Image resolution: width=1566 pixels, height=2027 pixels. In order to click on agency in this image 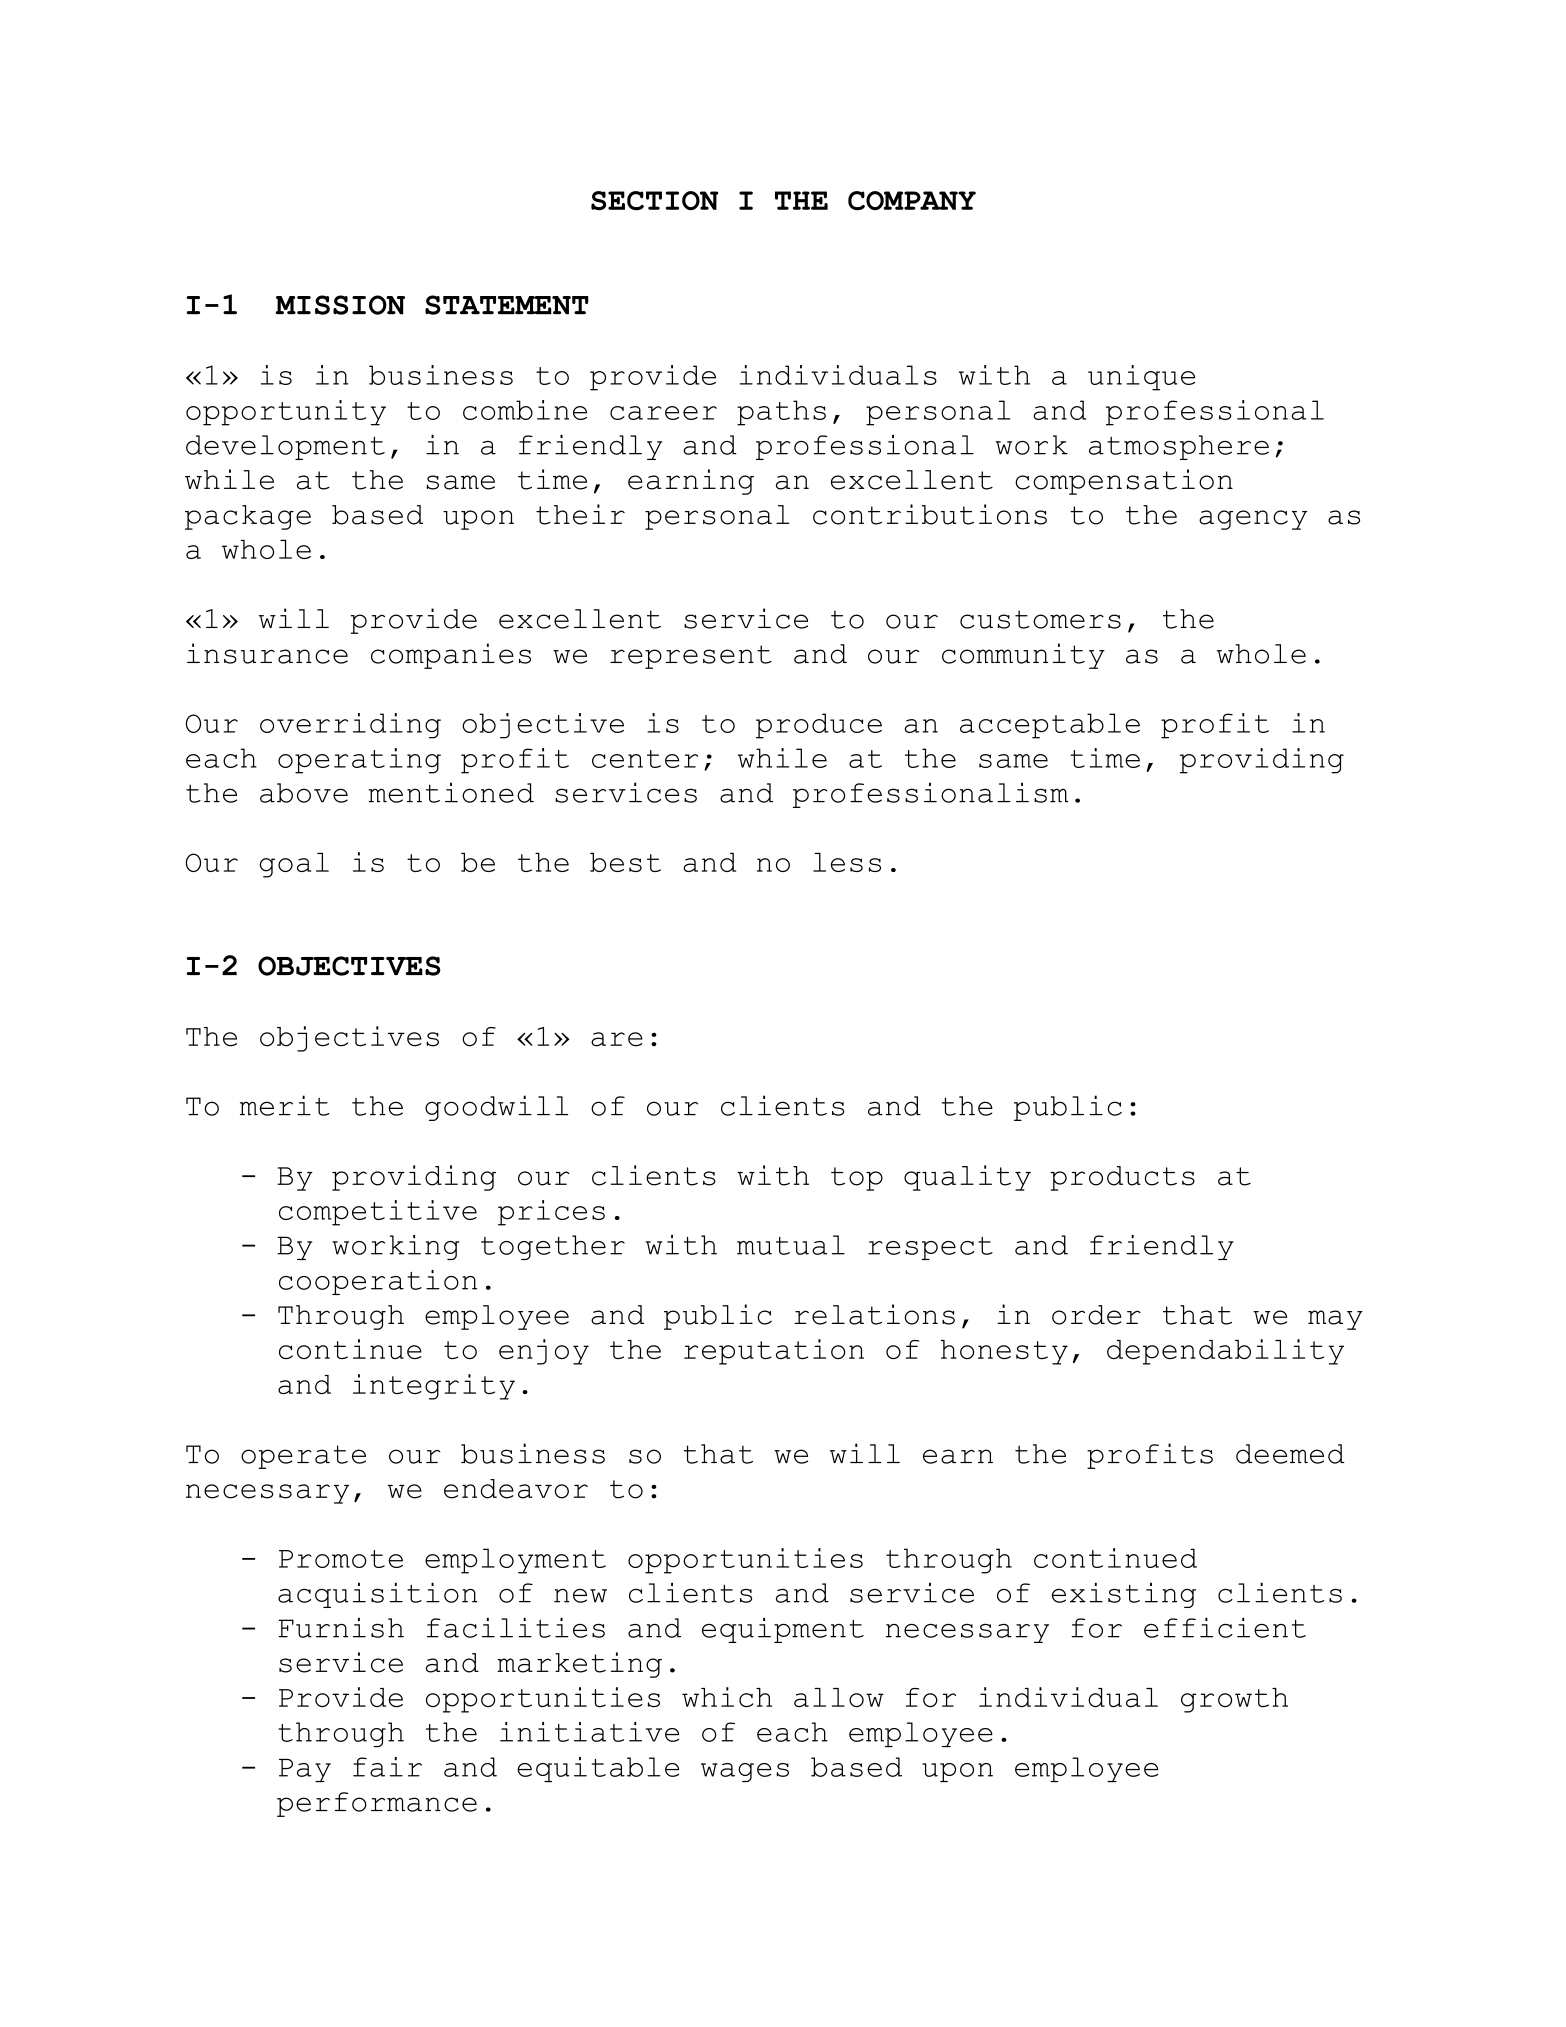, I will do `click(1253, 520)`.
